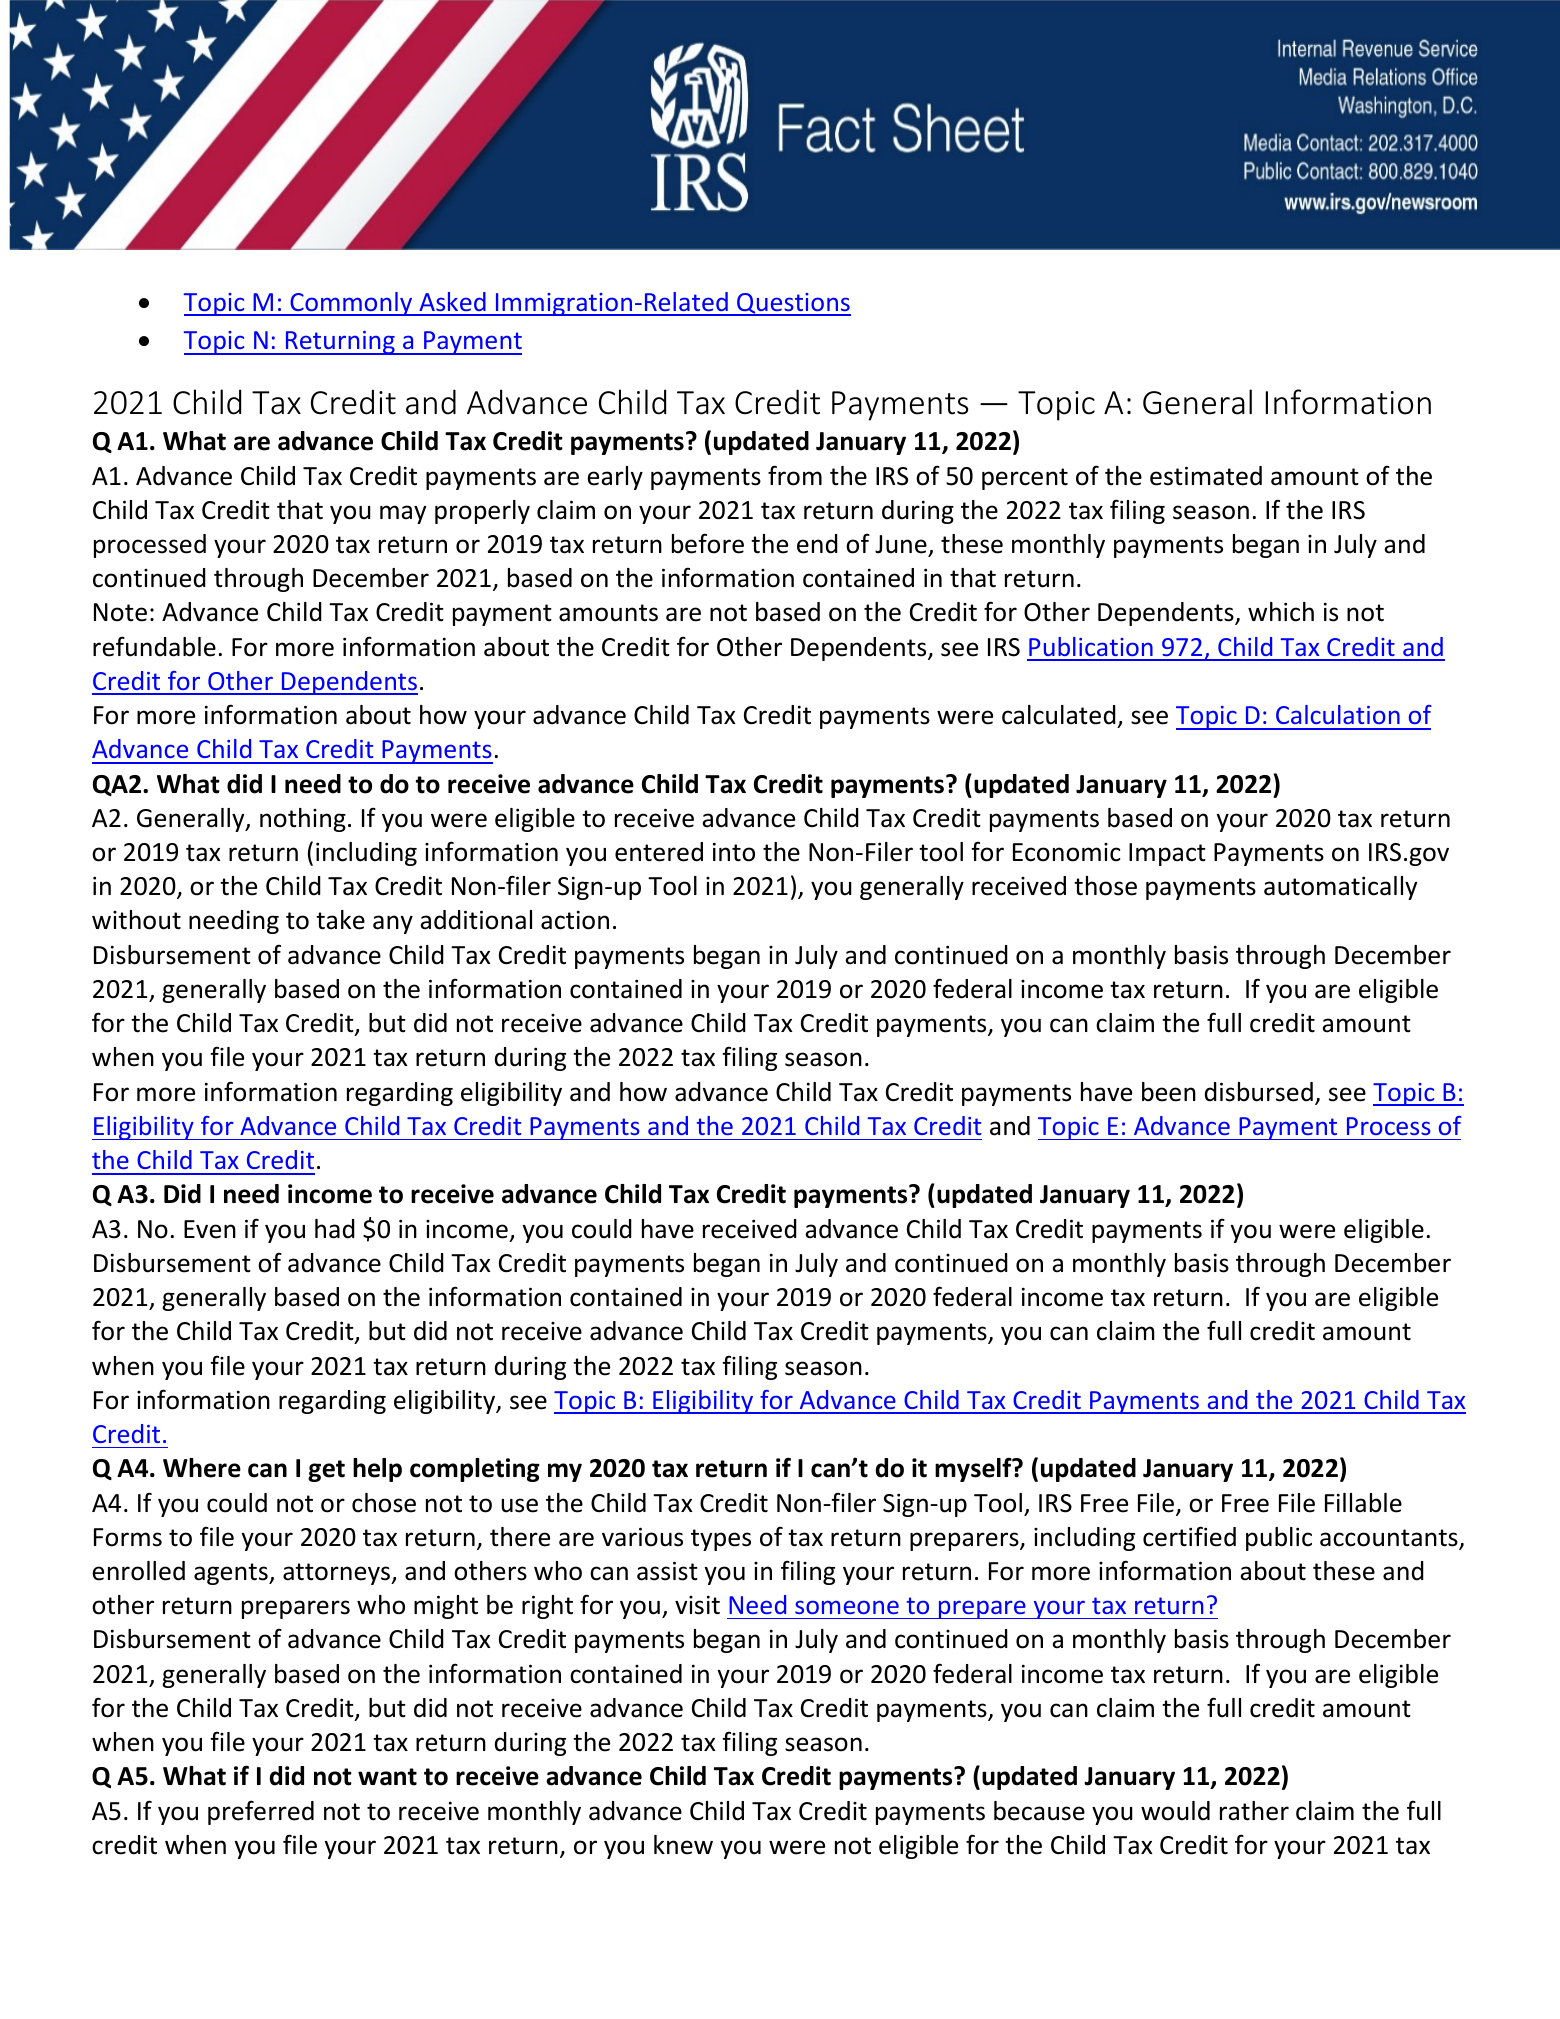 The height and width of the screenshot is (2019, 1560). What do you see at coordinates (261, 1812) in the screenshot?
I see `preferred` at bounding box center [261, 1812].
